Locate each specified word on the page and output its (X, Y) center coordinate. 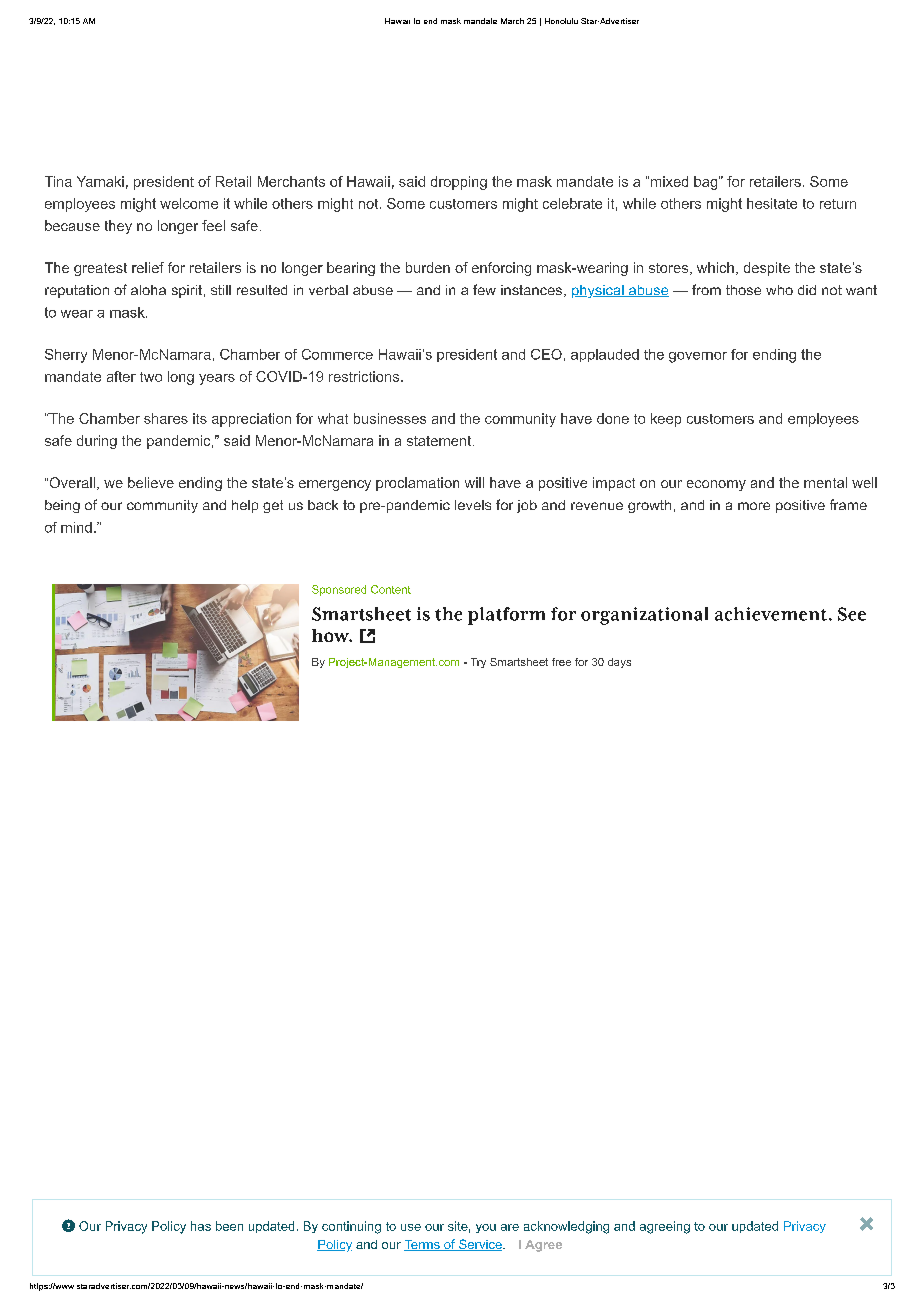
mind (76, 527)
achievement (771, 614)
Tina (58, 181)
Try (478, 663)
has (201, 1226)
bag (705, 183)
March (512, 21)
